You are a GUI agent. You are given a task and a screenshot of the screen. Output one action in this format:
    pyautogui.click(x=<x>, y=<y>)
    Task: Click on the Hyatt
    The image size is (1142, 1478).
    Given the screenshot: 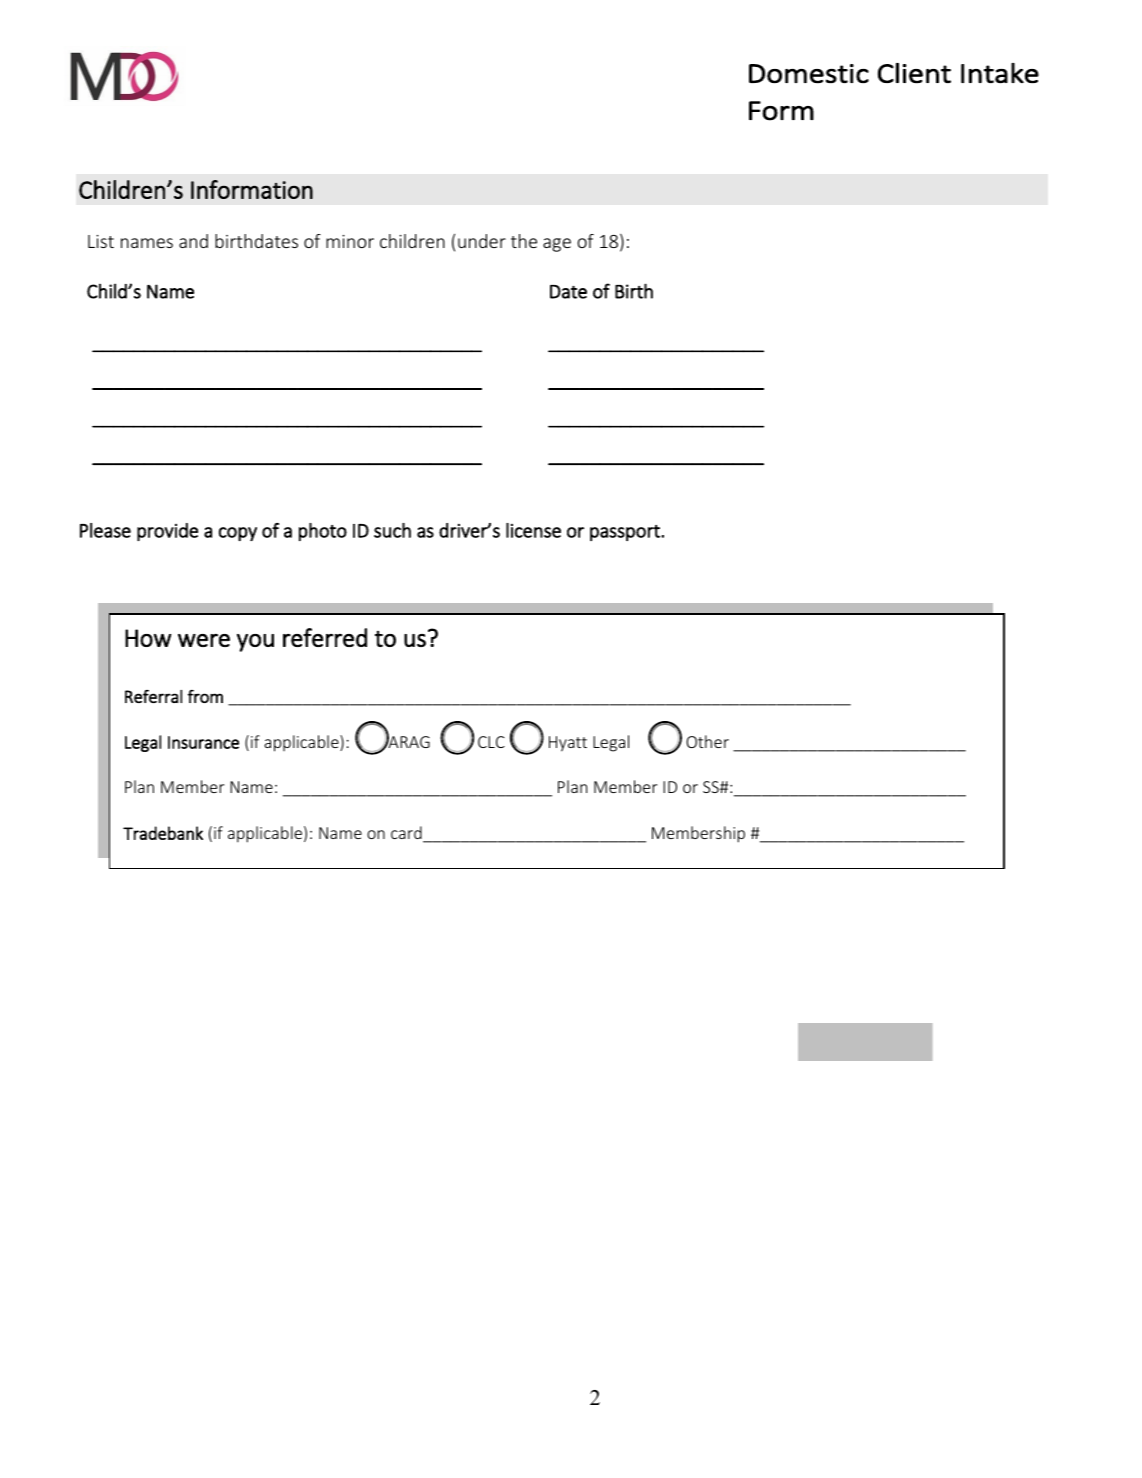 What is the action you would take?
    pyautogui.click(x=568, y=744)
